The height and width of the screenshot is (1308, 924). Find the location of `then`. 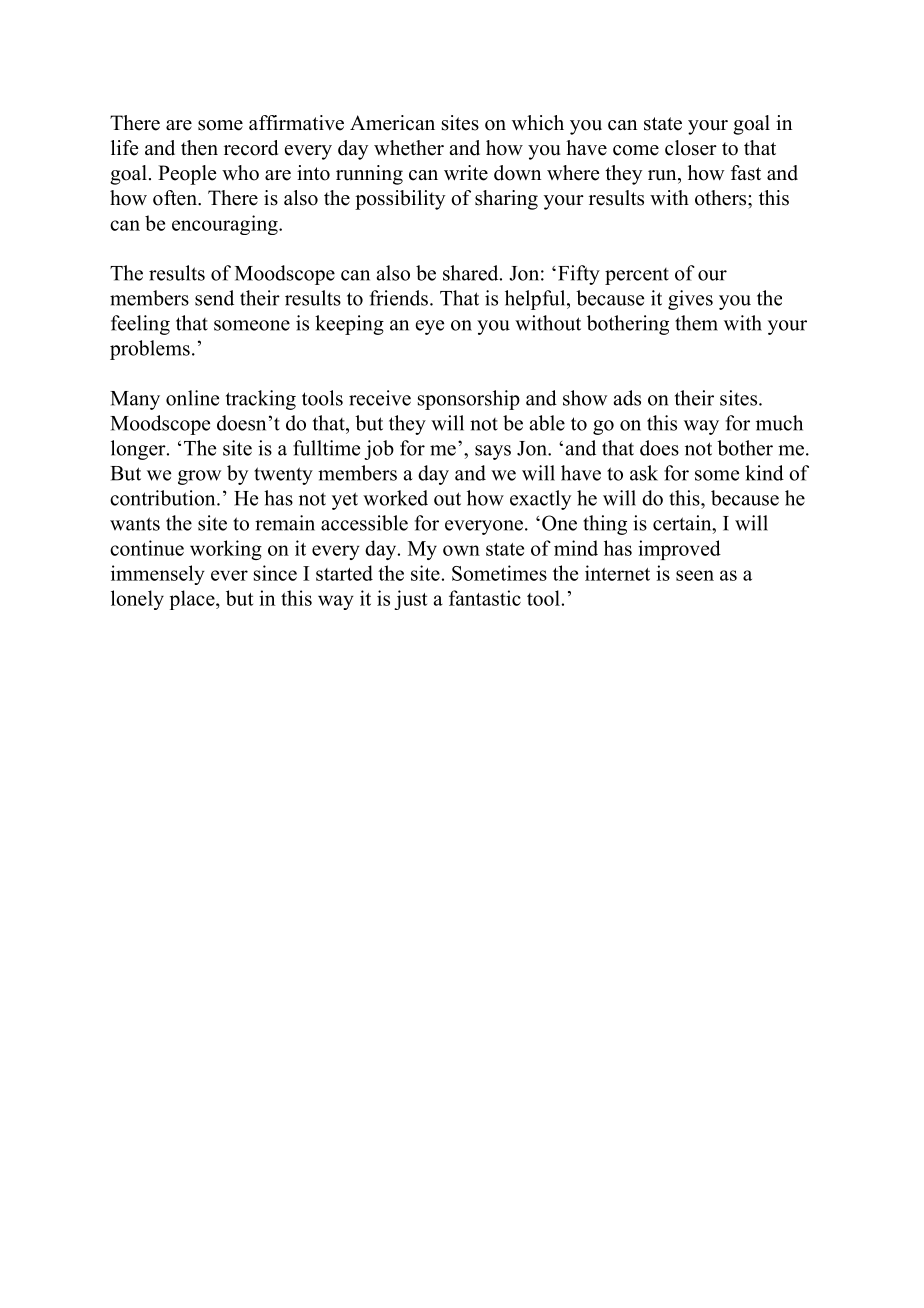

then is located at coordinates (199, 148).
